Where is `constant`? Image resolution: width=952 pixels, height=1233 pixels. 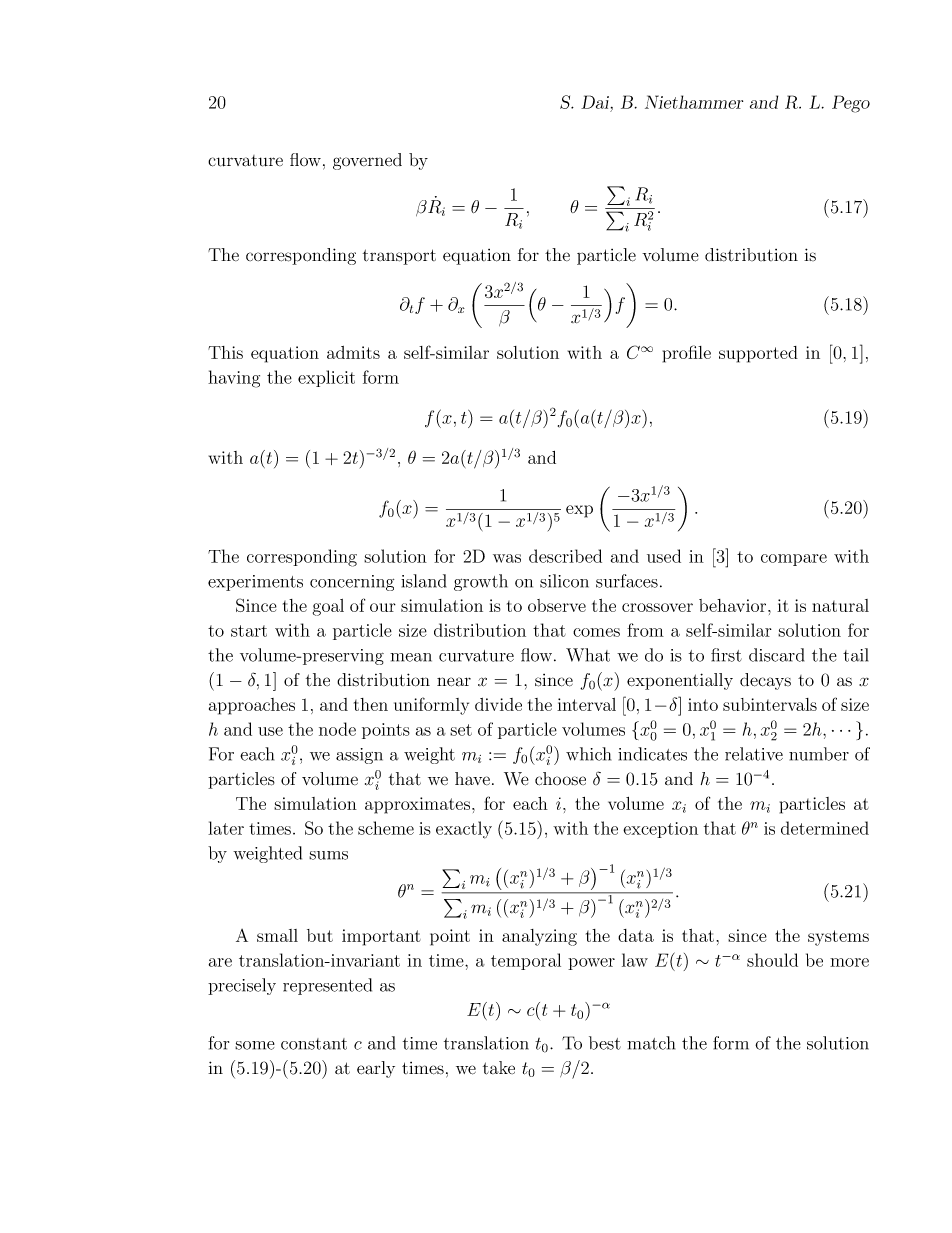
constant is located at coordinates (314, 1044).
